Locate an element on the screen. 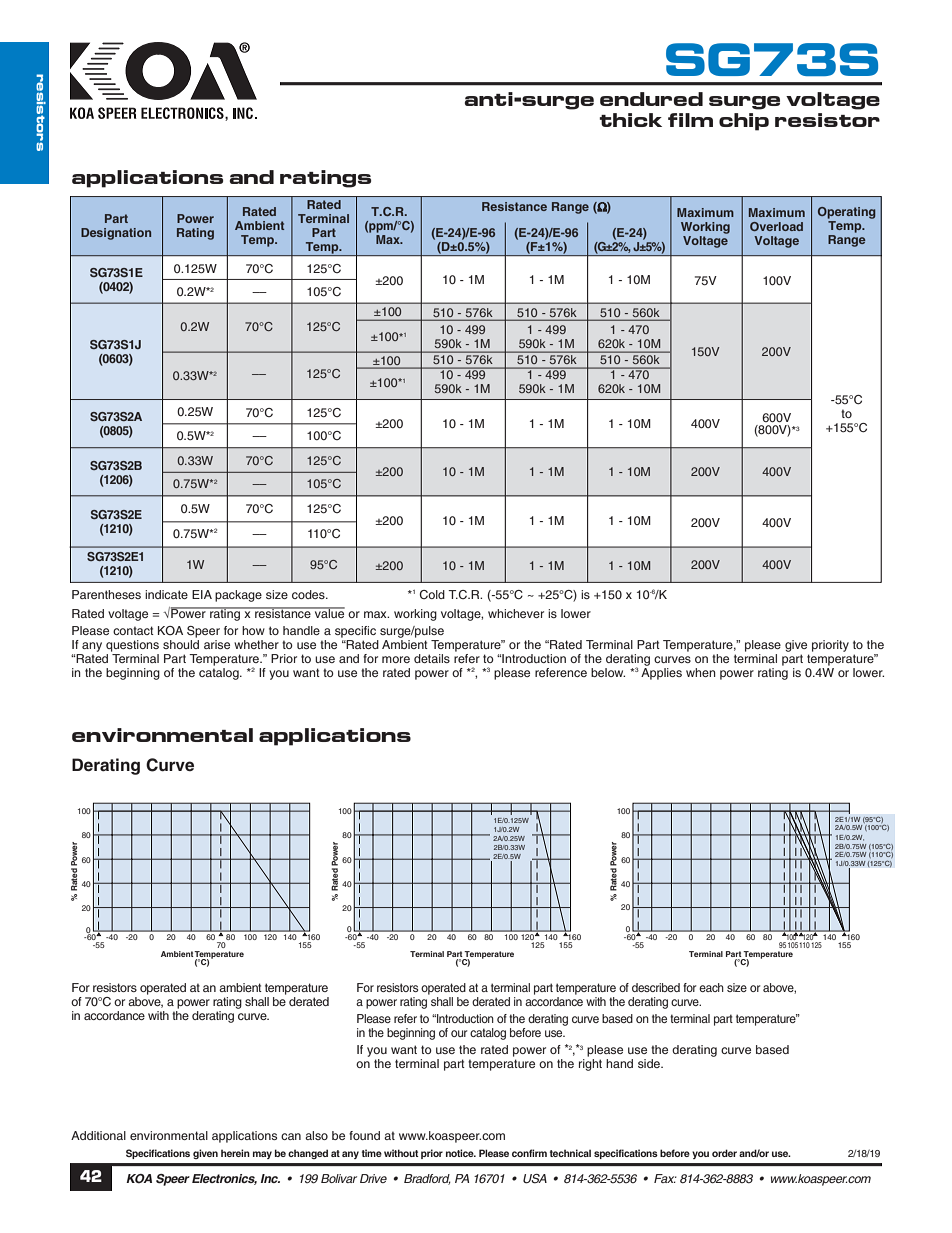  Cold is located at coordinates (432, 594).
